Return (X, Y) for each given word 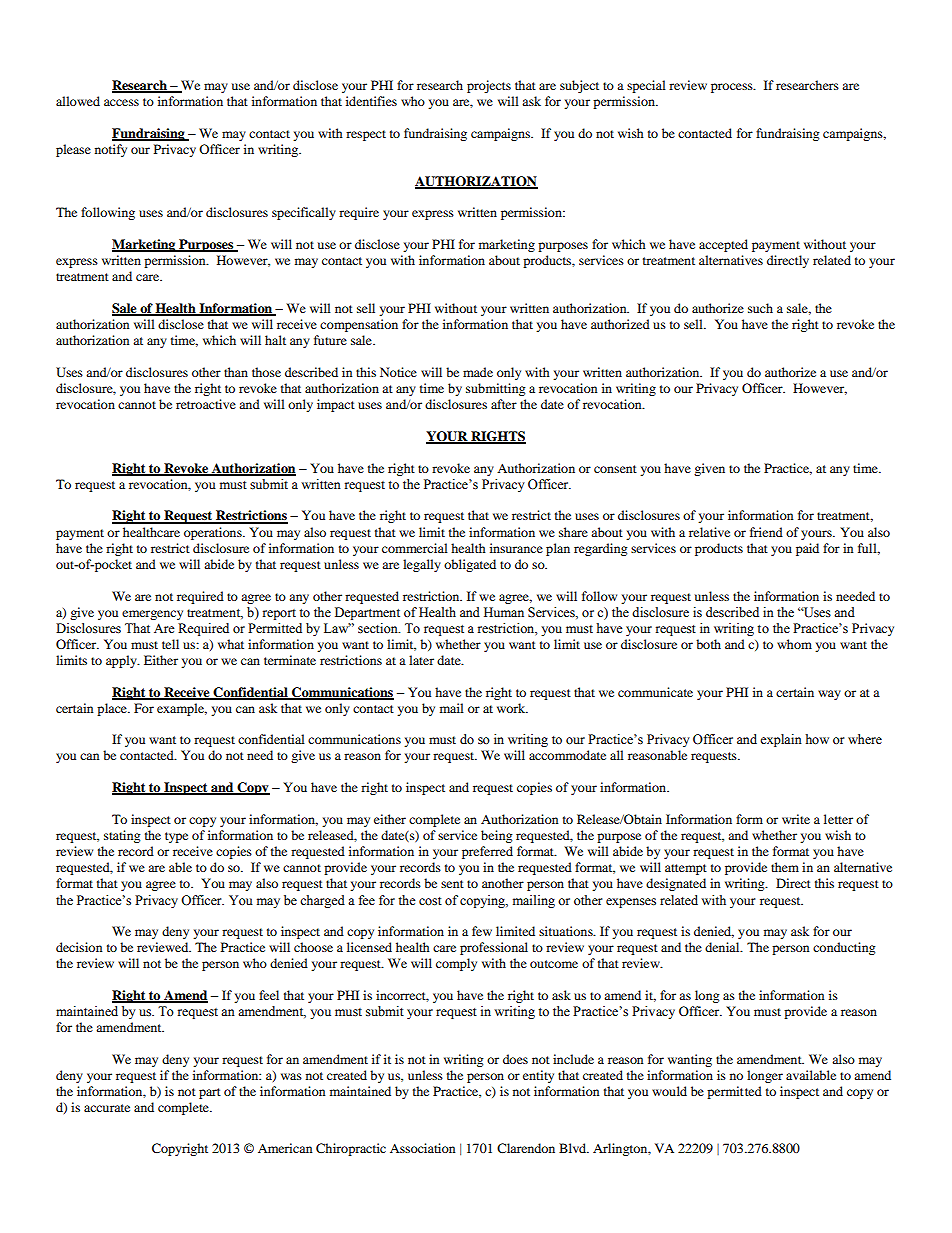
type (176, 837)
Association (422, 1148)
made (478, 372)
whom (794, 644)
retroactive (206, 404)
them (785, 867)
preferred (487, 852)
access (121, 102)
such (760, 308)
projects (489, 86)
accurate (107, 1108)
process (733, 88)
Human (504, 612)
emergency (152, 615)
